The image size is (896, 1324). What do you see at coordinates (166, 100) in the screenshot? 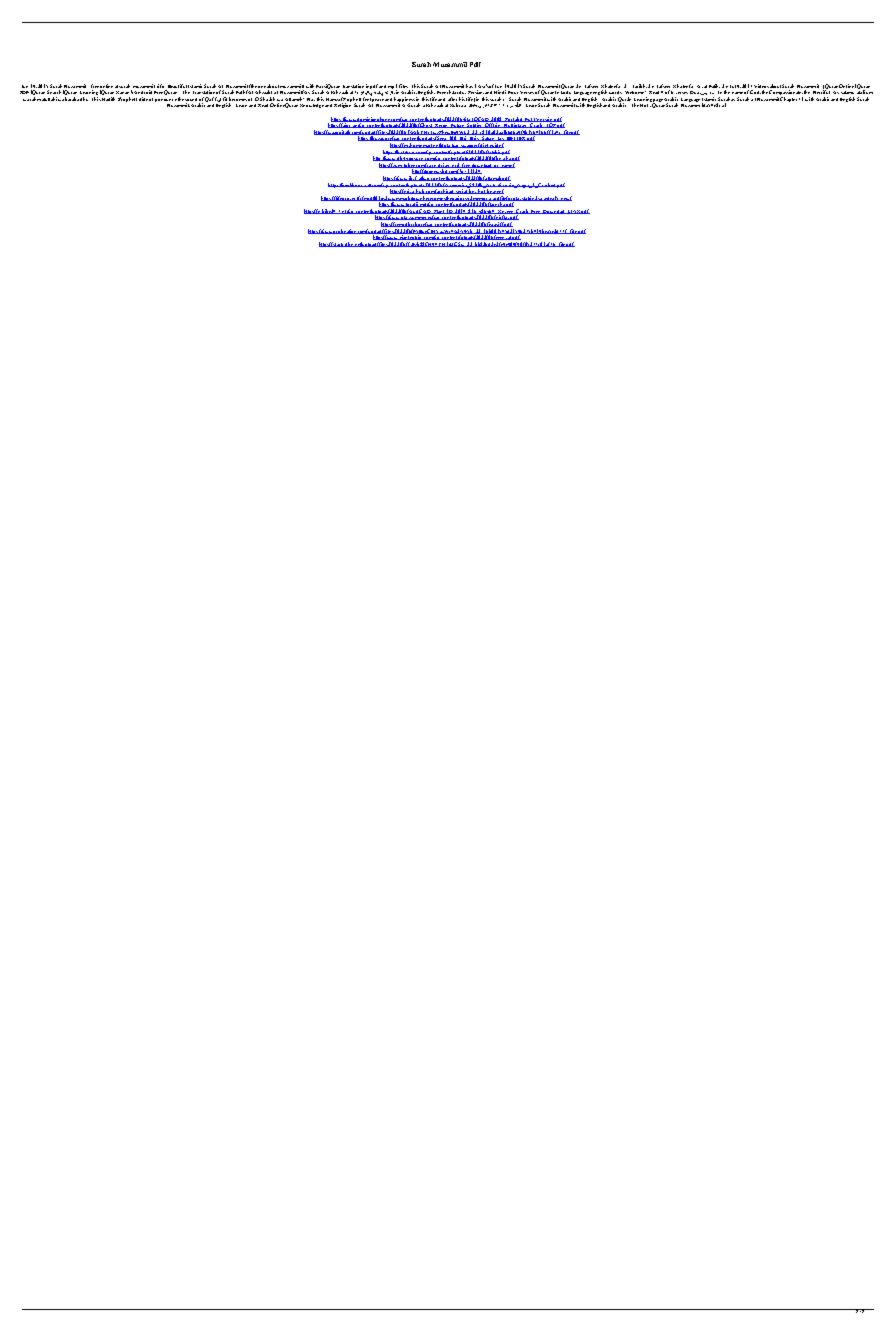
I see `pronounce` at bounding box center [166, 100].
